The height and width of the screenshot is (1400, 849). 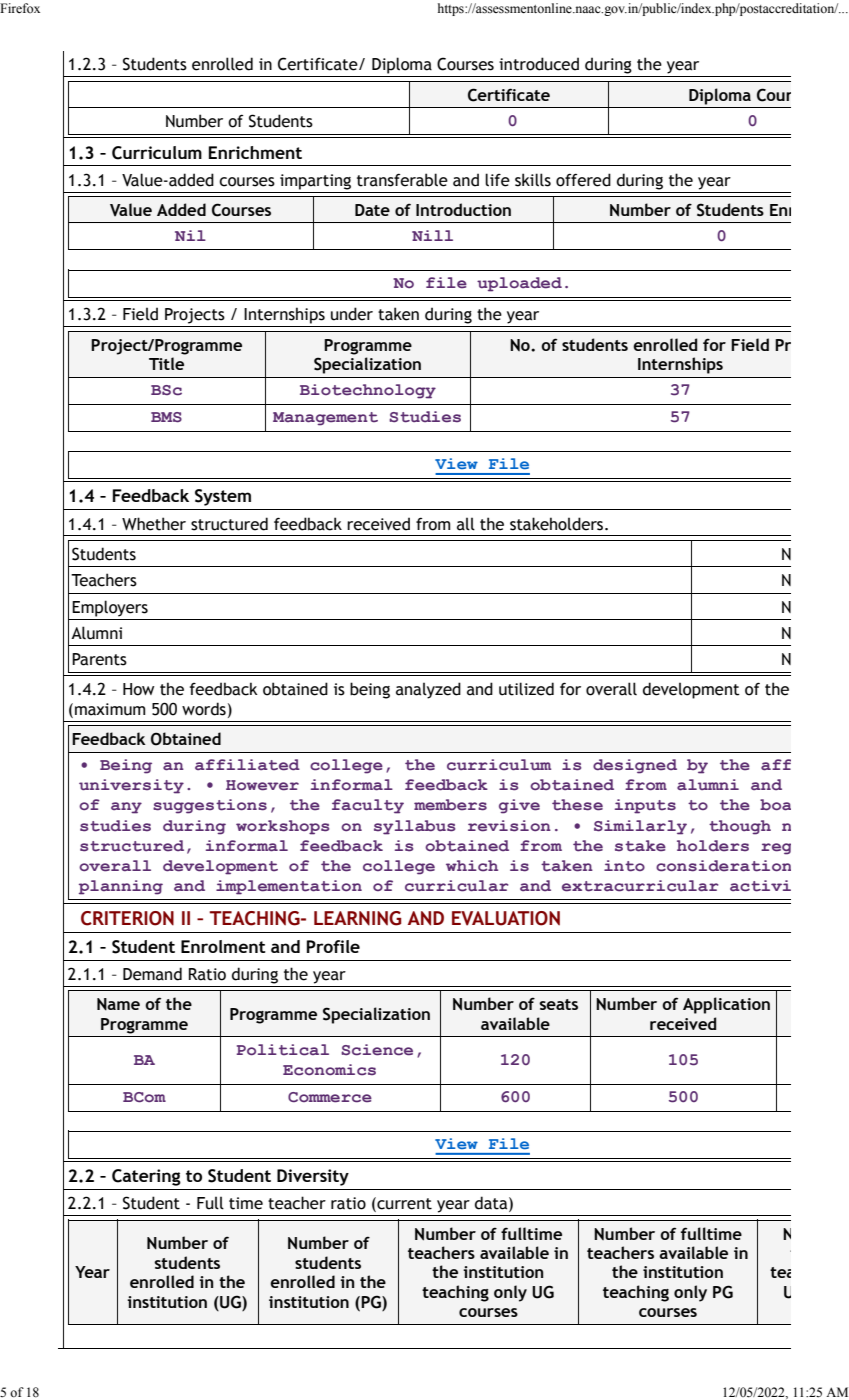 I want to click on Catering, so click(x=146, y=1177).
